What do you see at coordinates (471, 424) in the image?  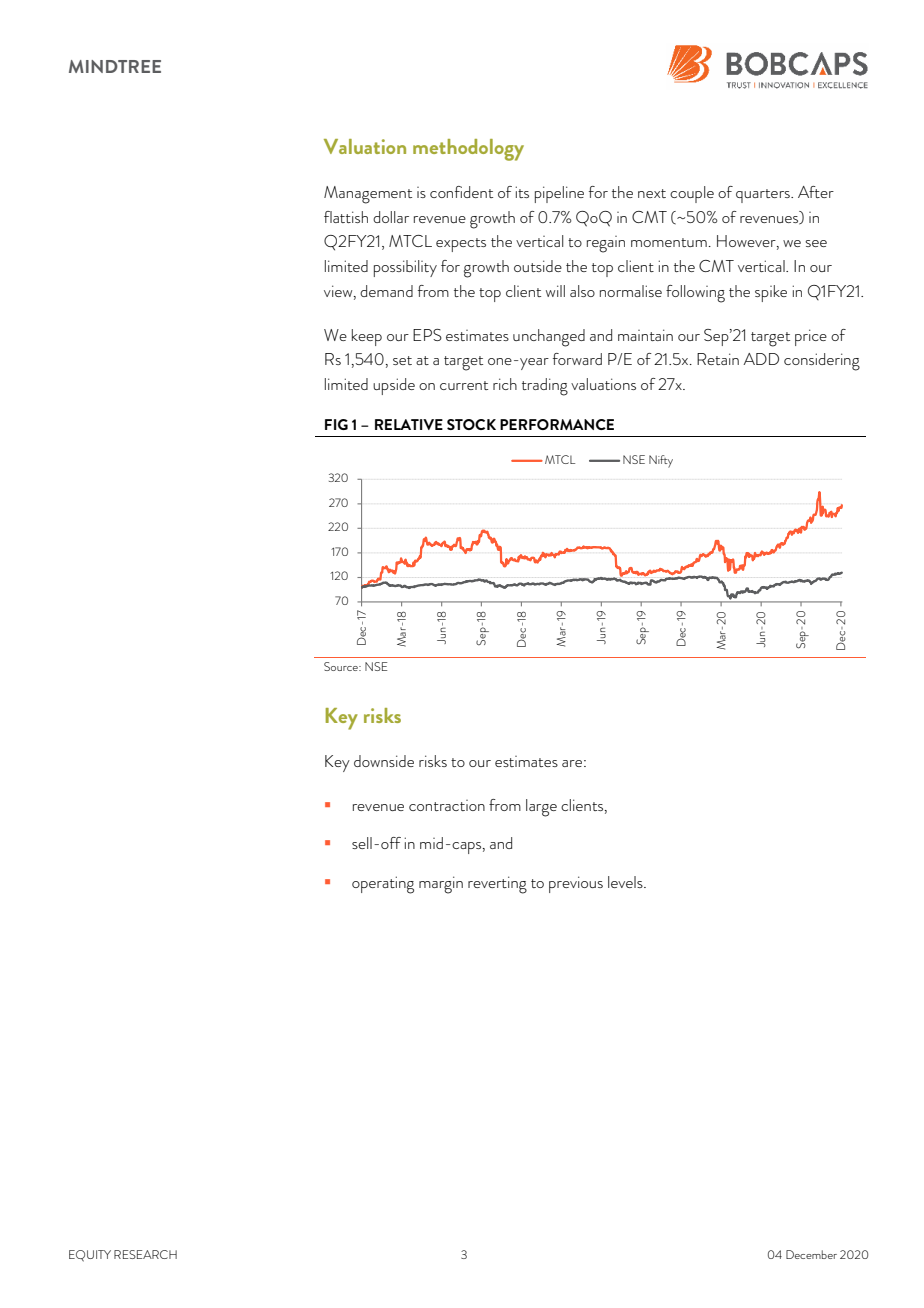 I see `STOCK` at bounding box center [471, 424].
